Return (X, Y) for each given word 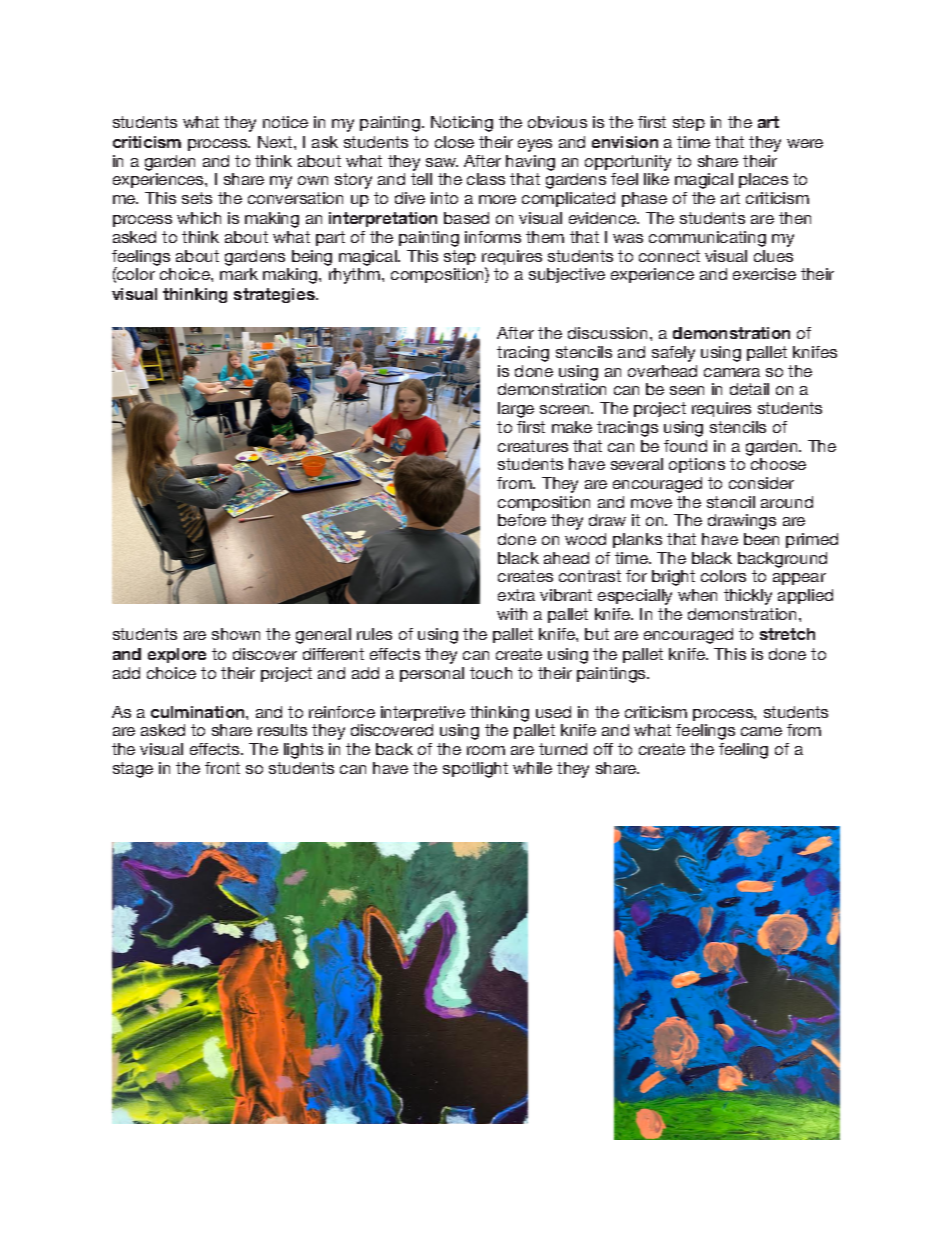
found (685, 446)
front (222, 768)
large (516, 410)
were (805, 143)
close (454, 142)
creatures (533, 446)
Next (276, 142)
